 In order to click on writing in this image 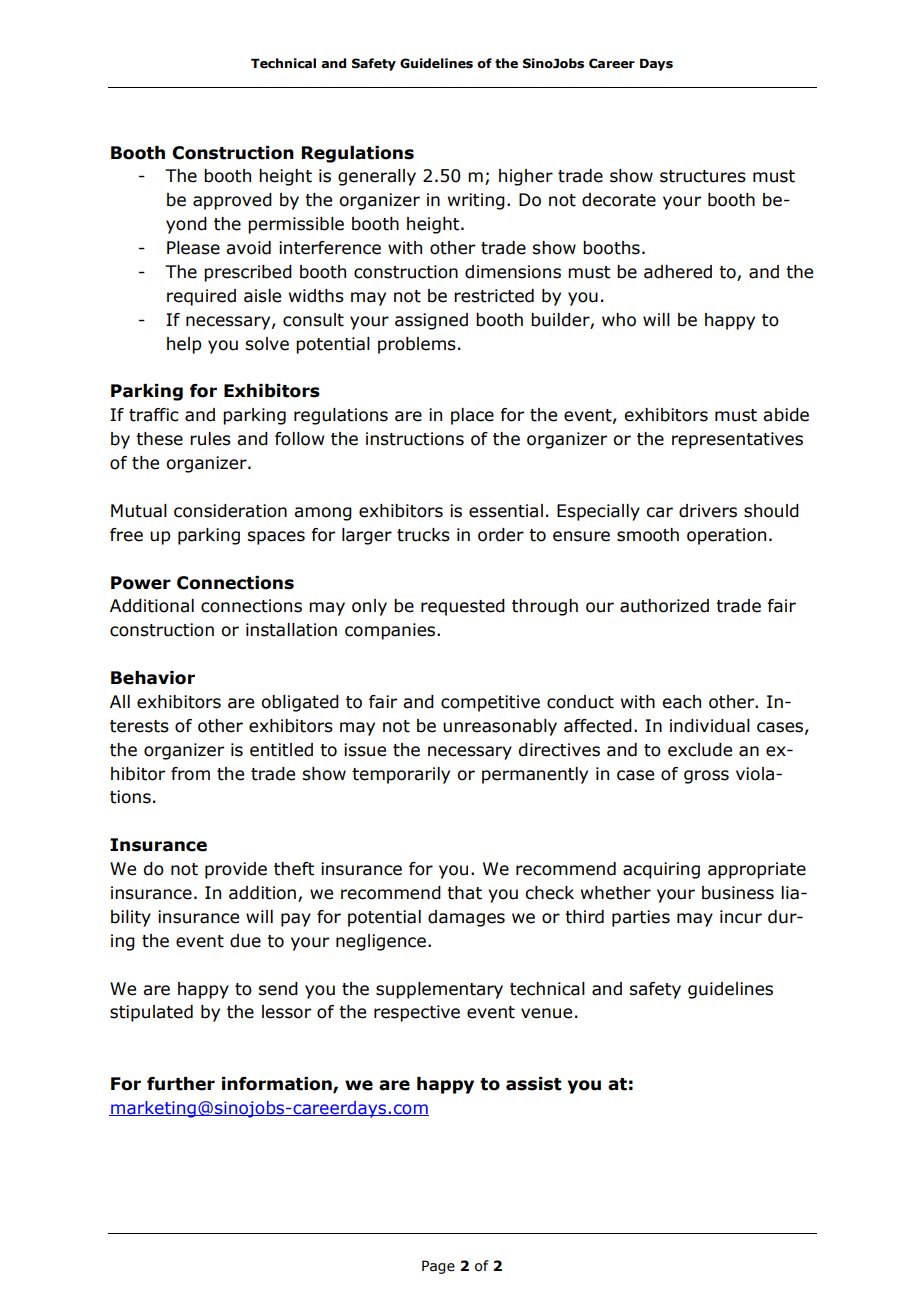, I will do `click(476, 201)`.
